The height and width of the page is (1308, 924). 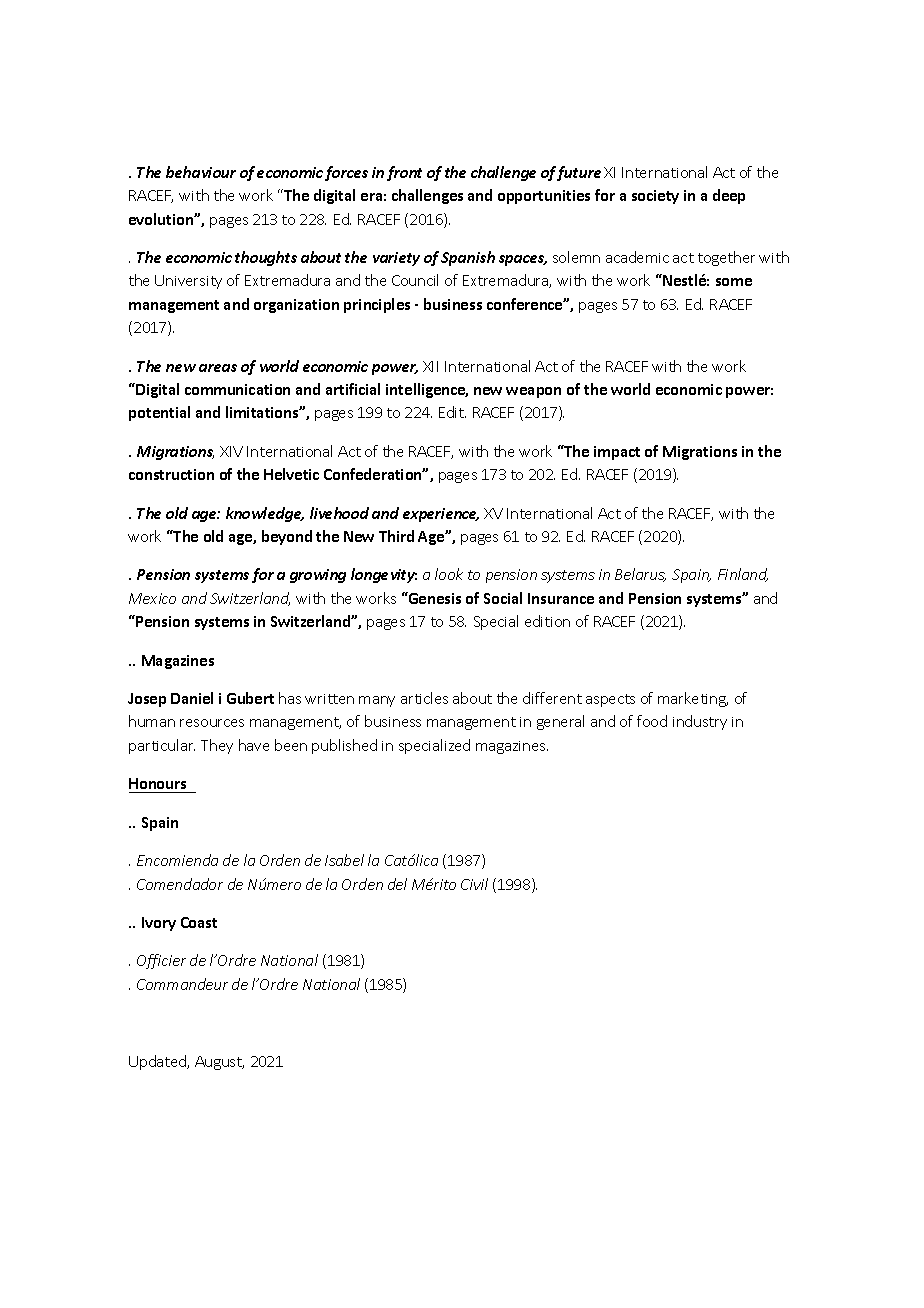 What do you see at coordinates (404, 173) in the page?
I see `front` at bounding box center [404, 173].
